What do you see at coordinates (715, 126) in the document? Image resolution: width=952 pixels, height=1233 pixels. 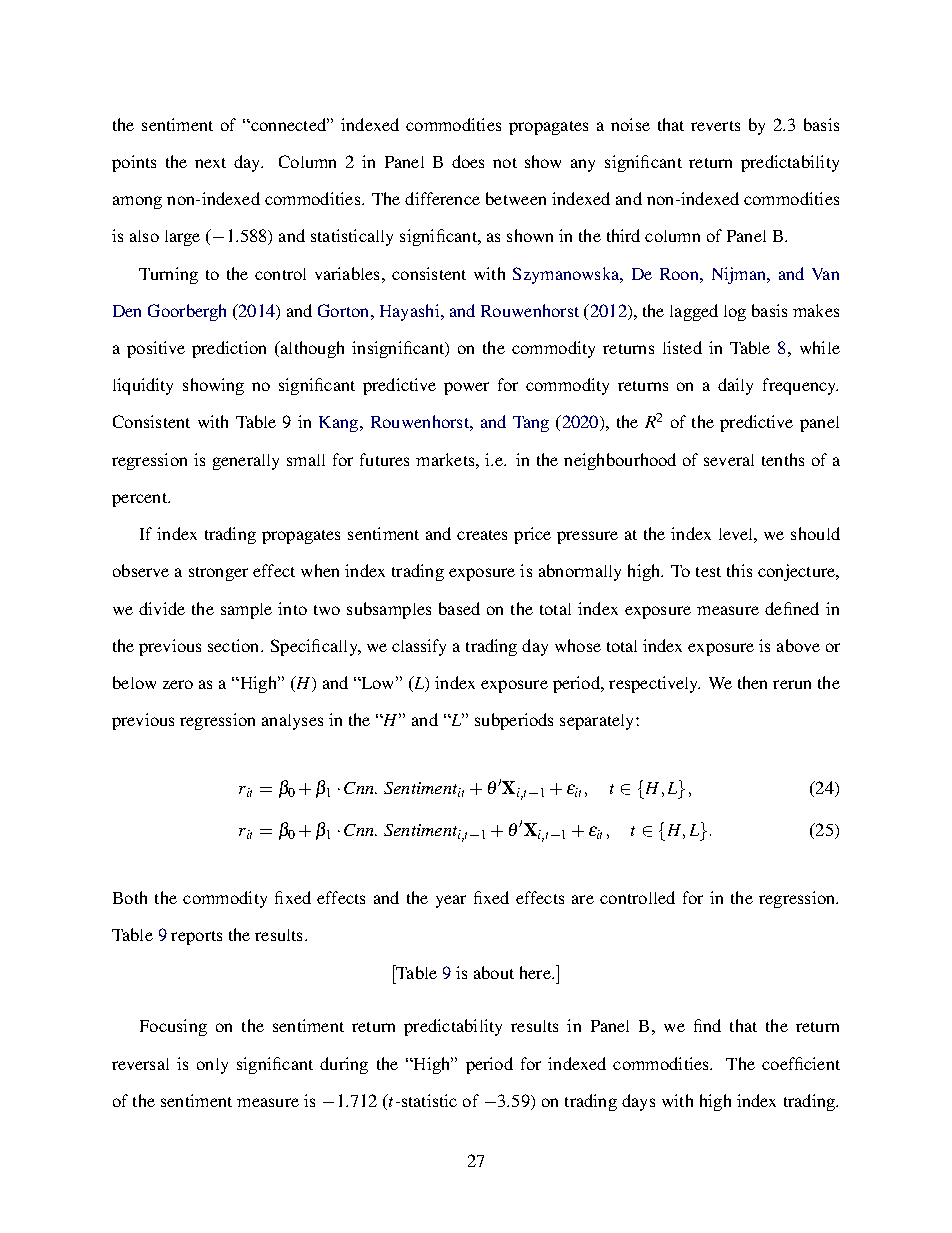 I see `reverts` at bounding box center [715, 126].
